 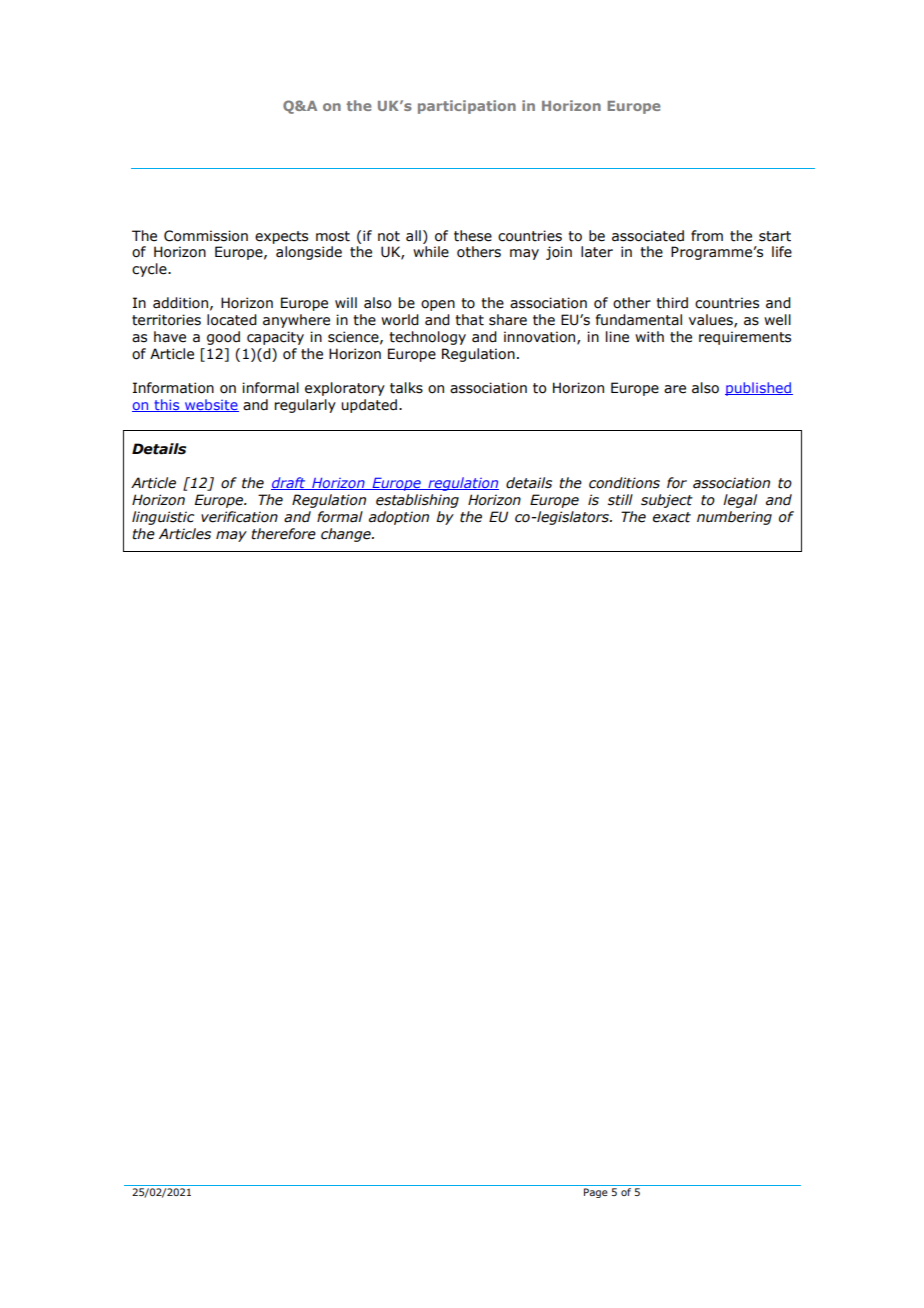 What do you see at coordinates (467, 107) in the page?
I see `participation` at bounding box center [467, 107].
